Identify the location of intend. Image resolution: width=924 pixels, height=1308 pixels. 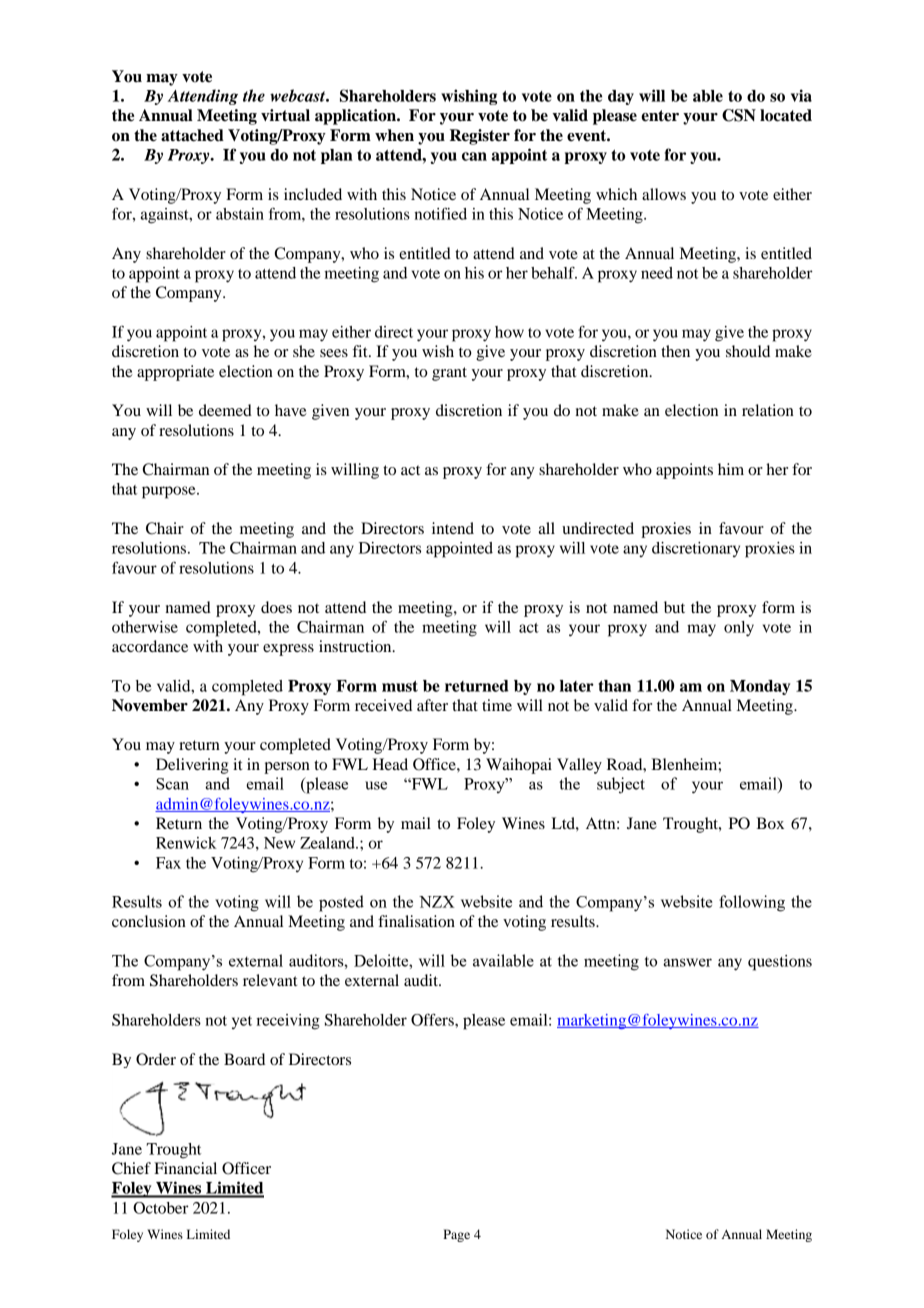
(453, 528).
